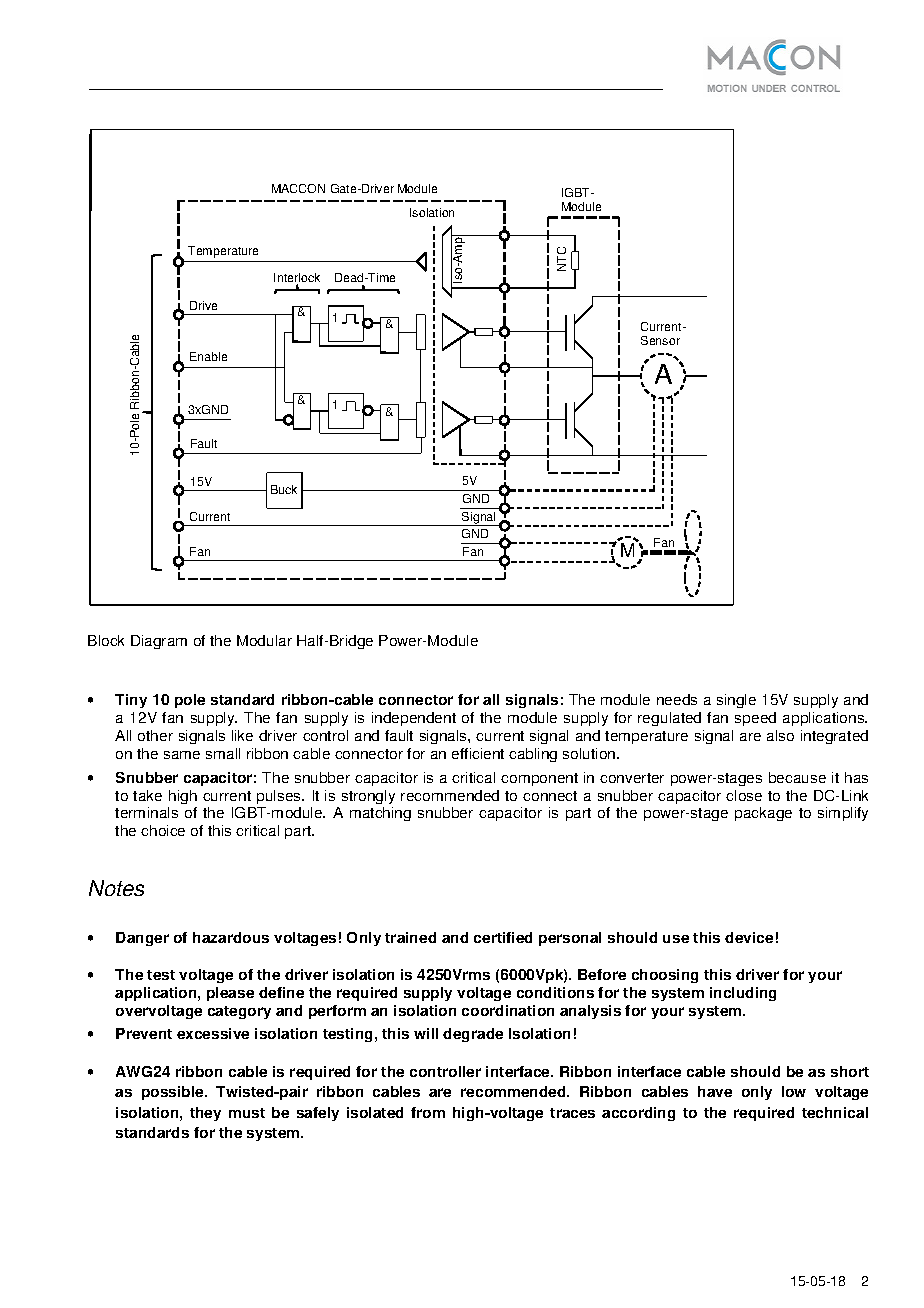 This image has width=924, height=1308. I want to click on Buck, so click(284, 489).
